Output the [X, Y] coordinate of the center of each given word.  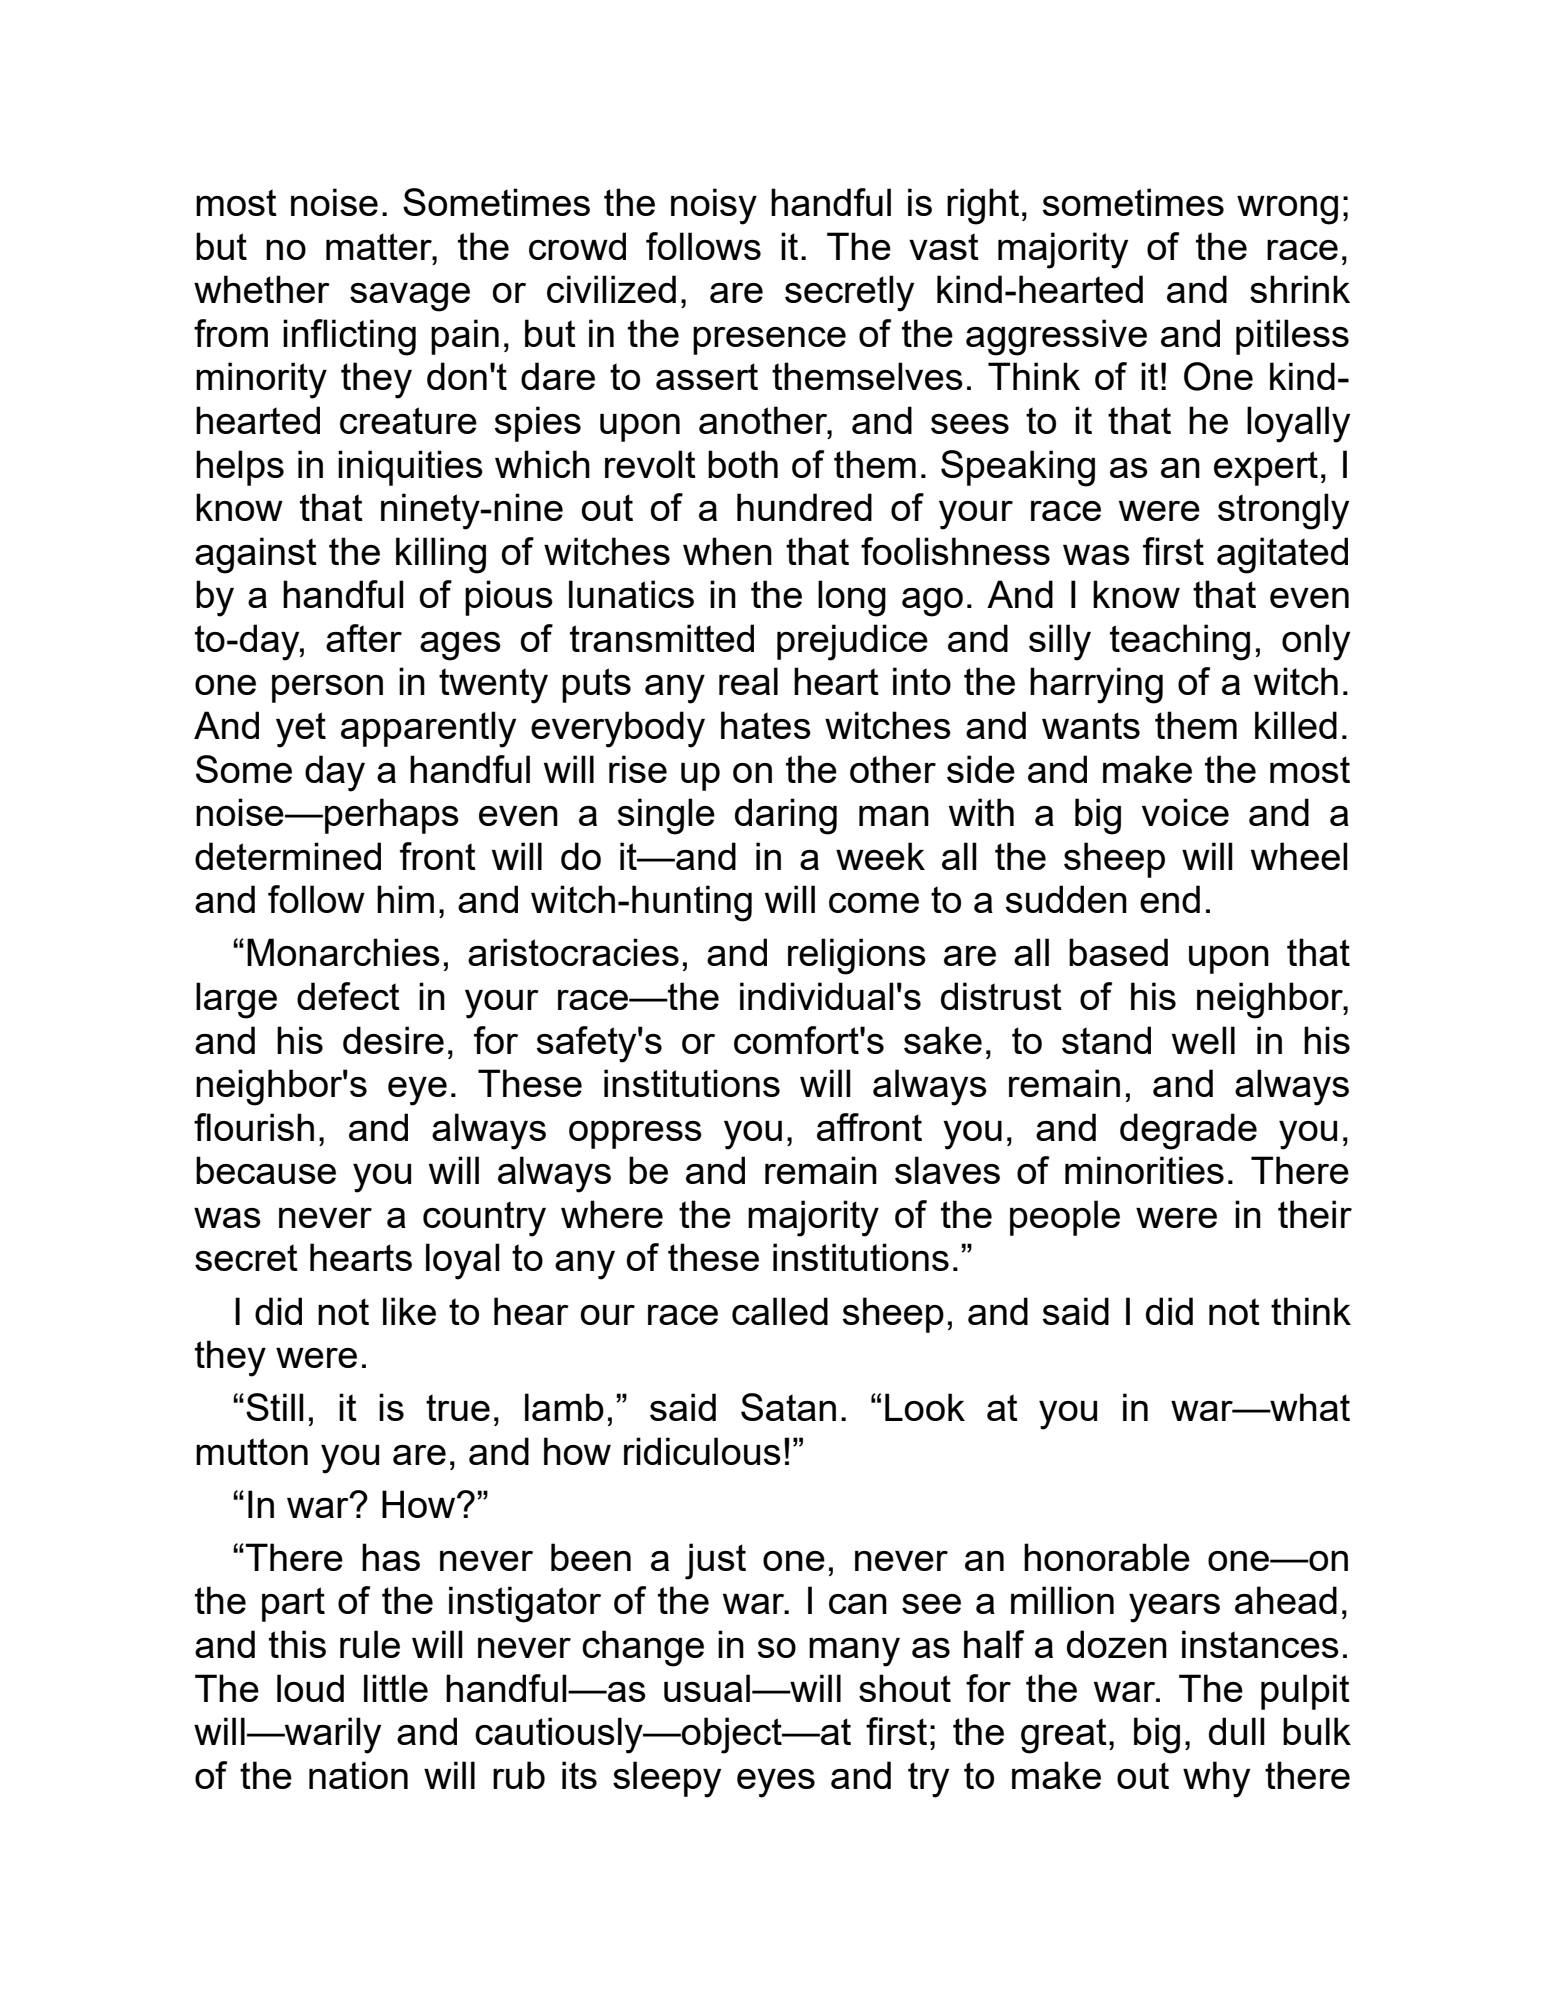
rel [807, 952]
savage [410, 297]
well [1203, 1040]
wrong [1287, 210]
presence [769, 341]
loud [310, 1688]
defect [348, 996]
